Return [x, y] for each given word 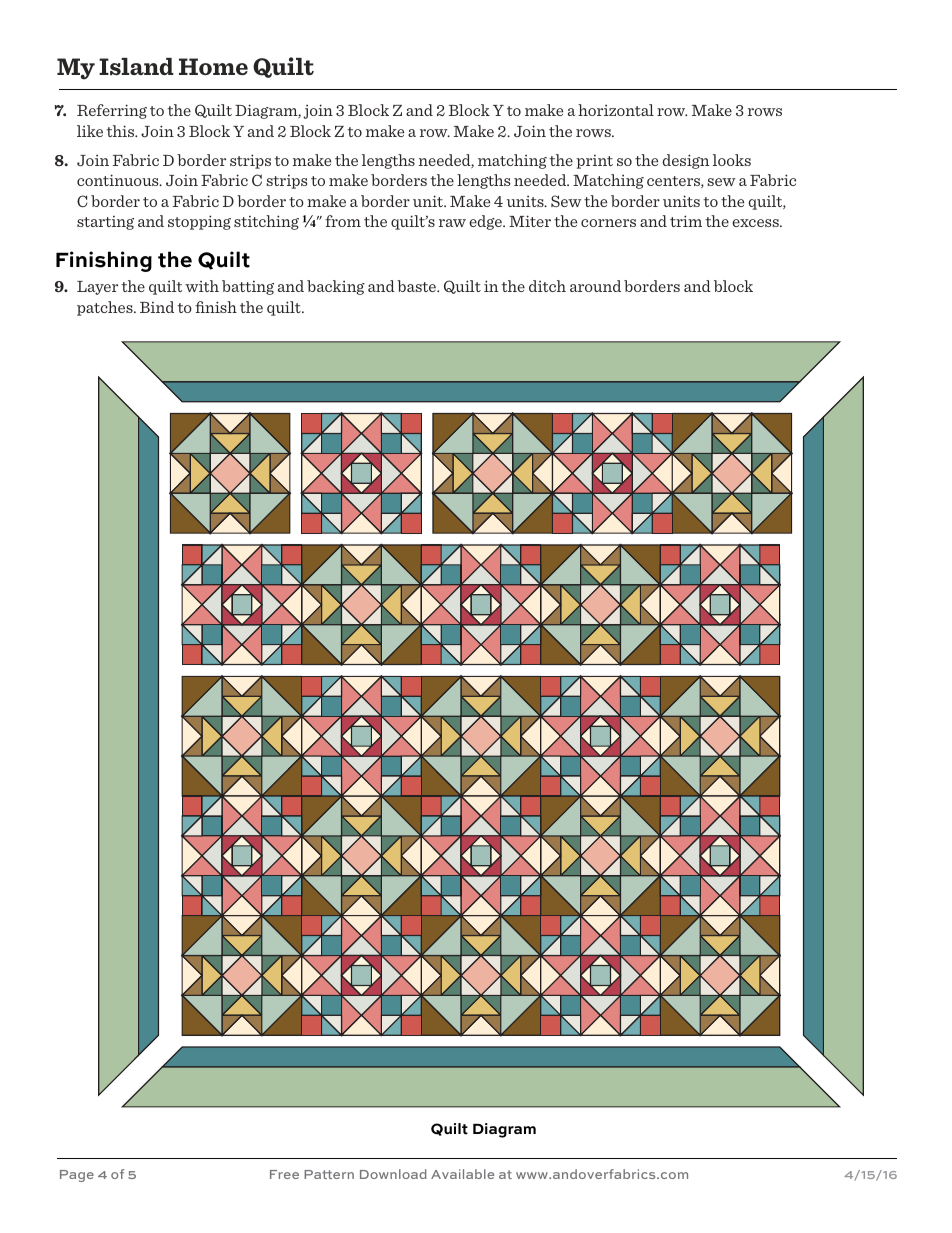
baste [417, 286]
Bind [157, 307]
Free [284, 1174]
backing [336, 287]
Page [77, 1176]
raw [452, 223]
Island [136, 66]
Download [393, 1174]
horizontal [616, 110]
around [595, 286]
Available [462, 1174]
